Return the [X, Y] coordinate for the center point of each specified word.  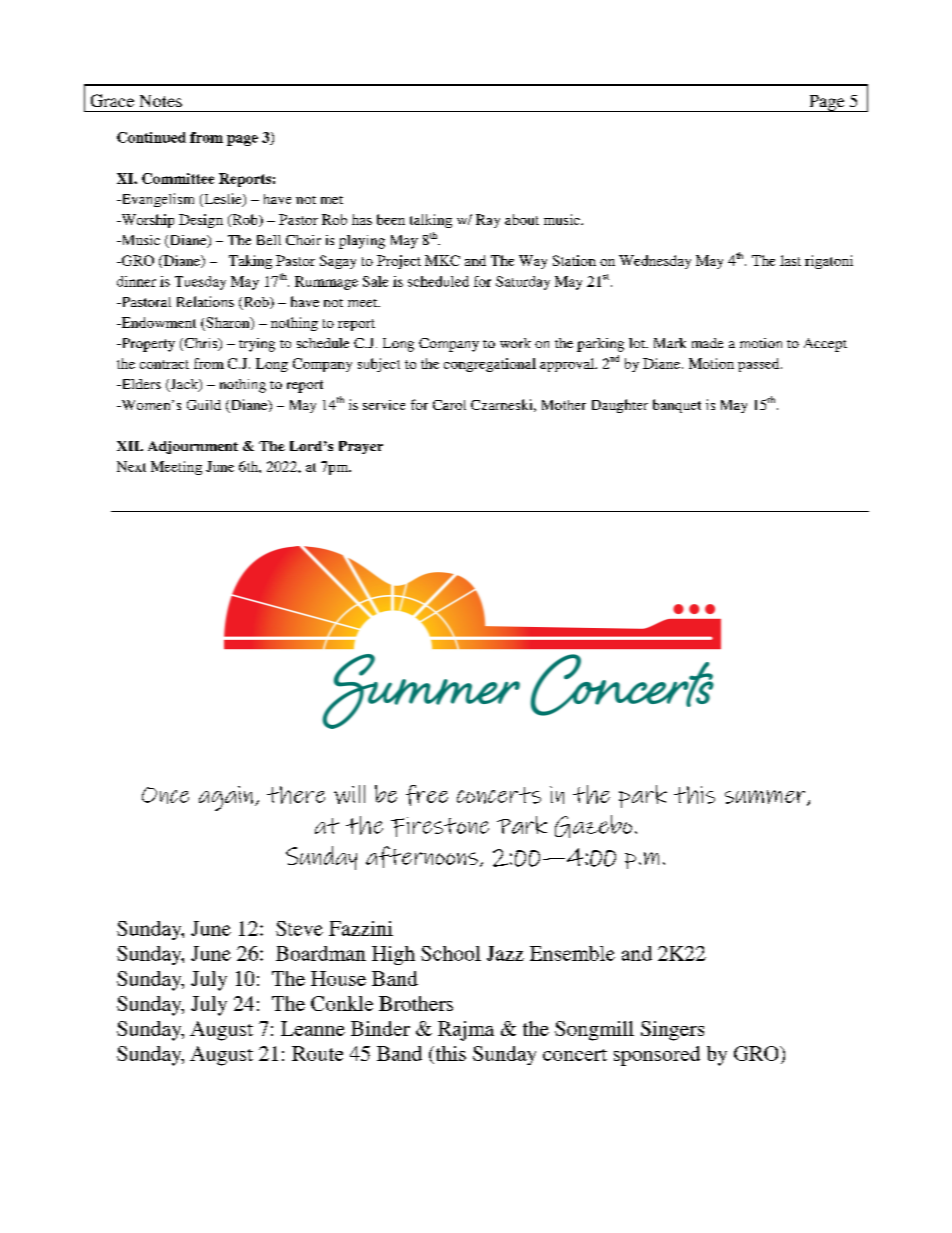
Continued [151, 137]
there [296, 795]
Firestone [440, 827]
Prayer [361, 447]
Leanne [313, 1028]
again [226, 798]
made [707, 343]
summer [766, 798]
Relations [205, 301]
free [427, 795]
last [790, 260]
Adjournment [193, 447]
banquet [677, 406]
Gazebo [593, 826]
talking [431, 221]
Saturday [523, 283]
